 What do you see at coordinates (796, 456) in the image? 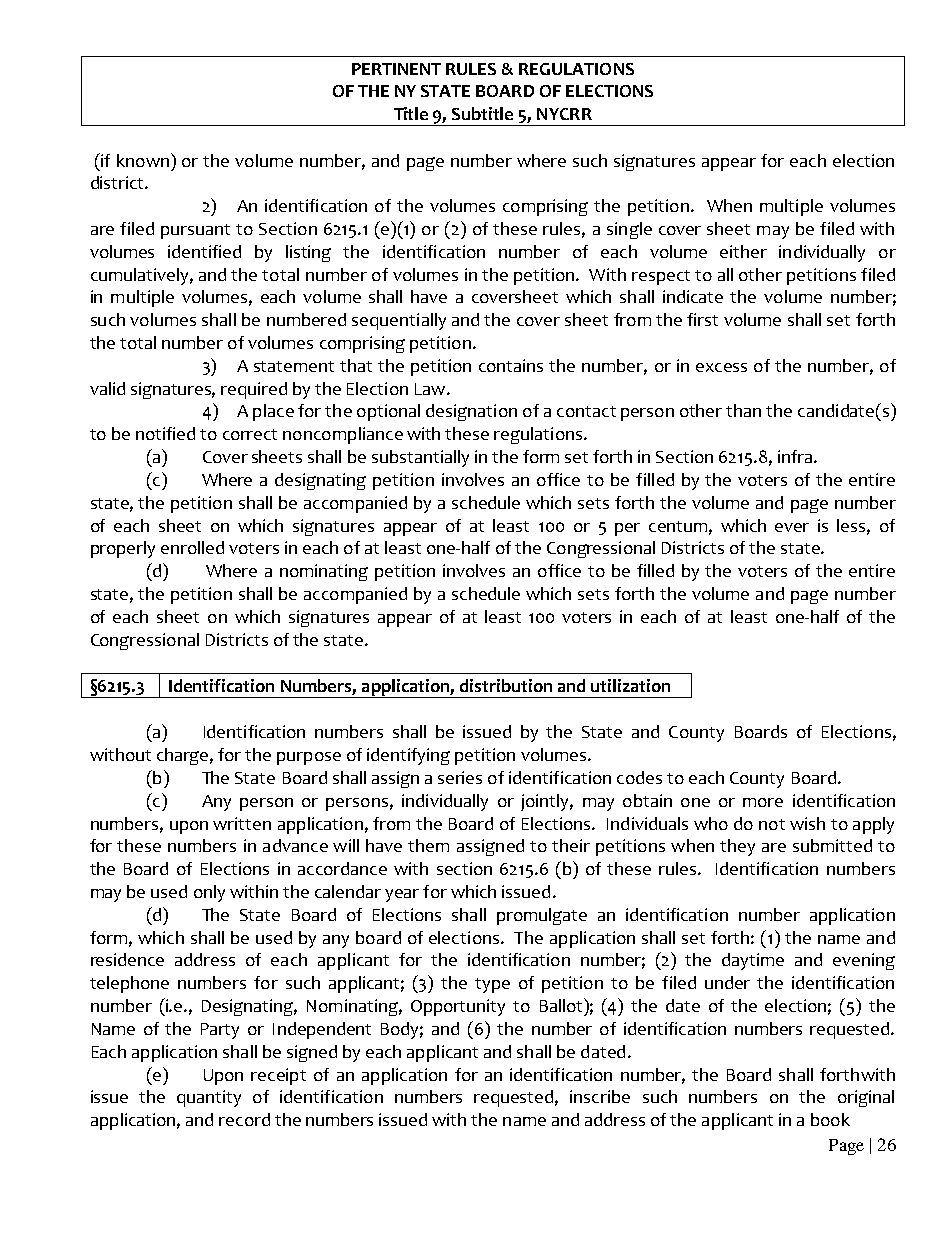
I see `infra` at bounding box center [796, 456].
